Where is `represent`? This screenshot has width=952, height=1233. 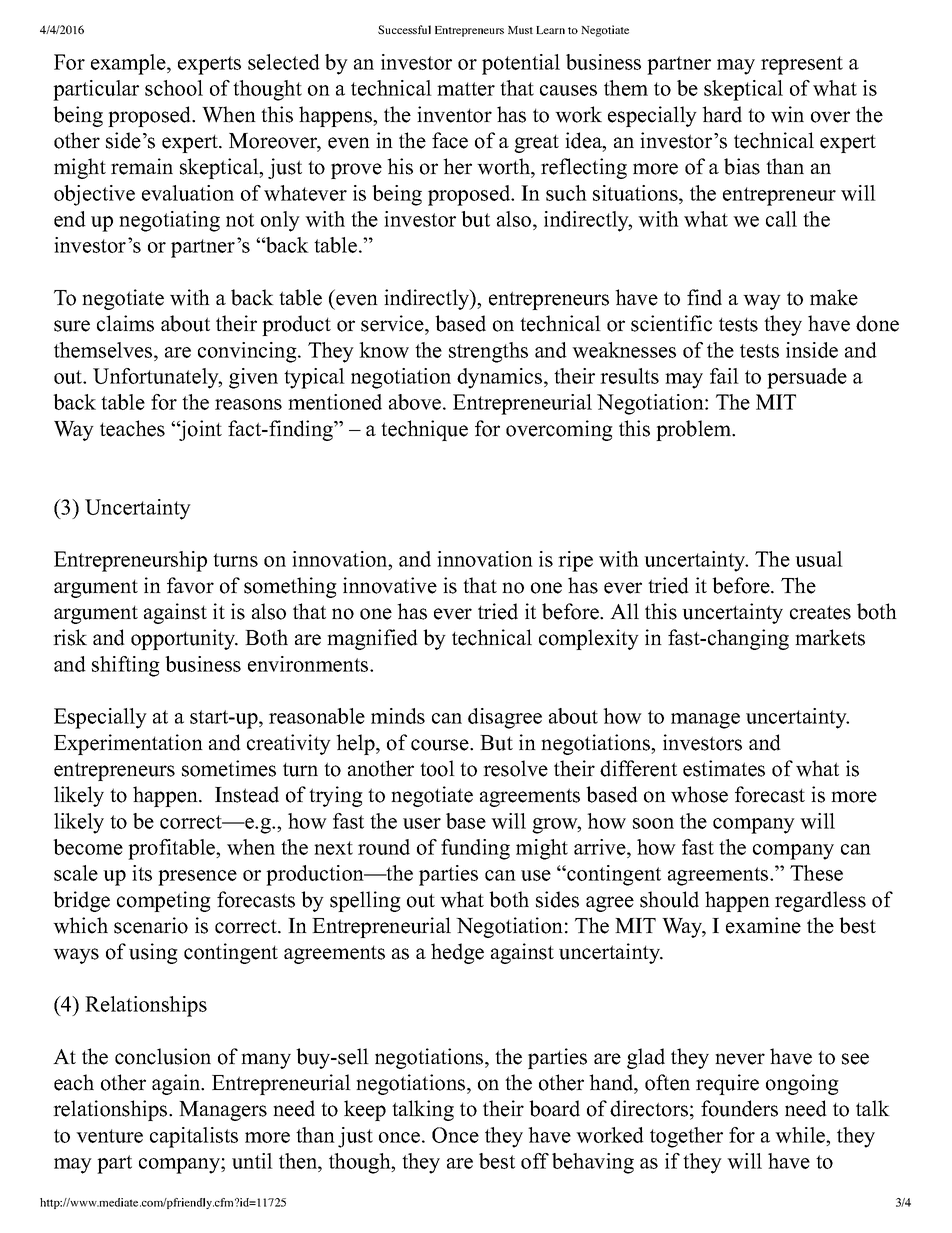
represent is located at coordinates (802, 65).
